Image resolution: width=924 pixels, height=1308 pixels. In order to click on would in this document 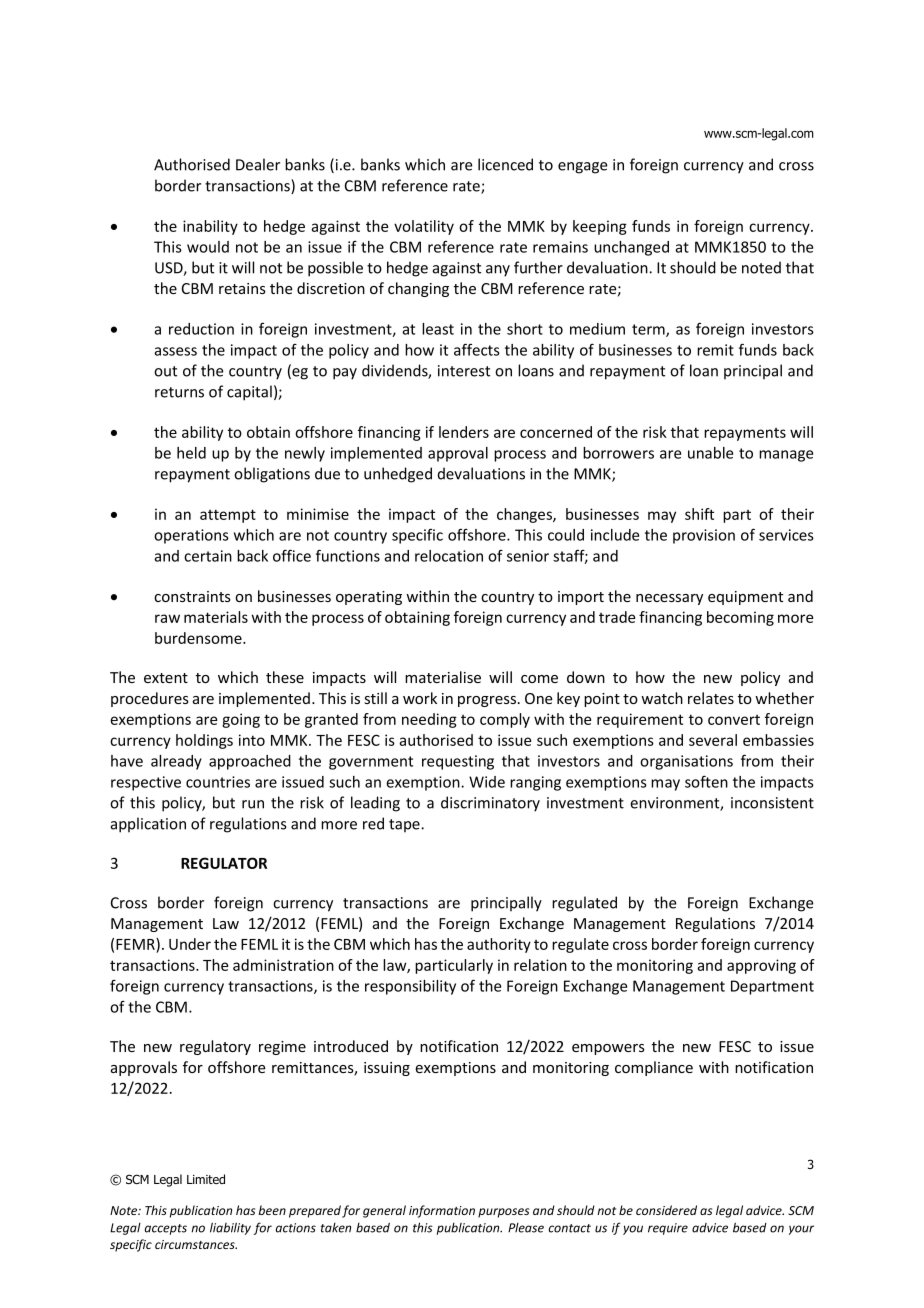, I will do `click(208, 247)`.
